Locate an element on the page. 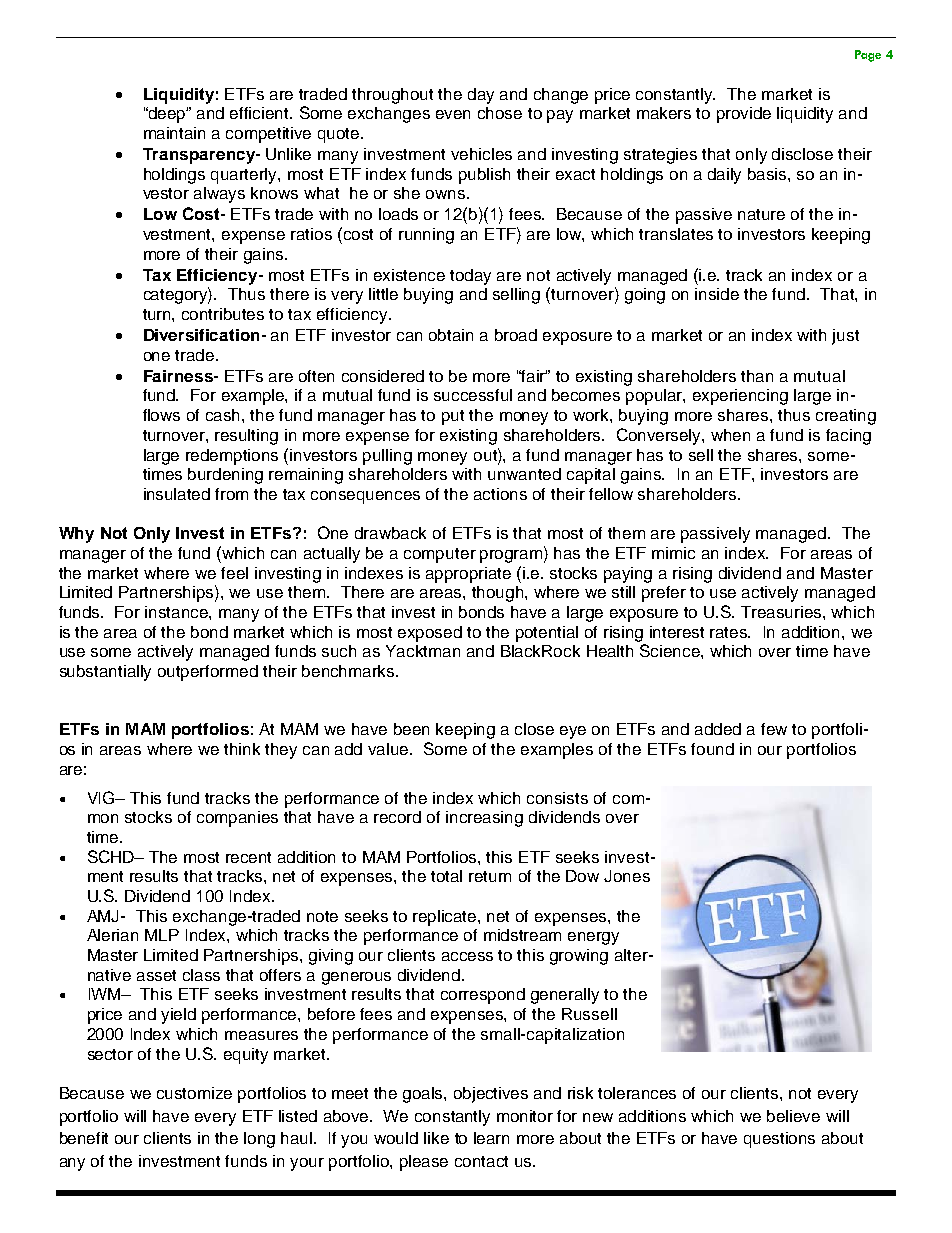  VIG is located at coordinates (102, 797).
